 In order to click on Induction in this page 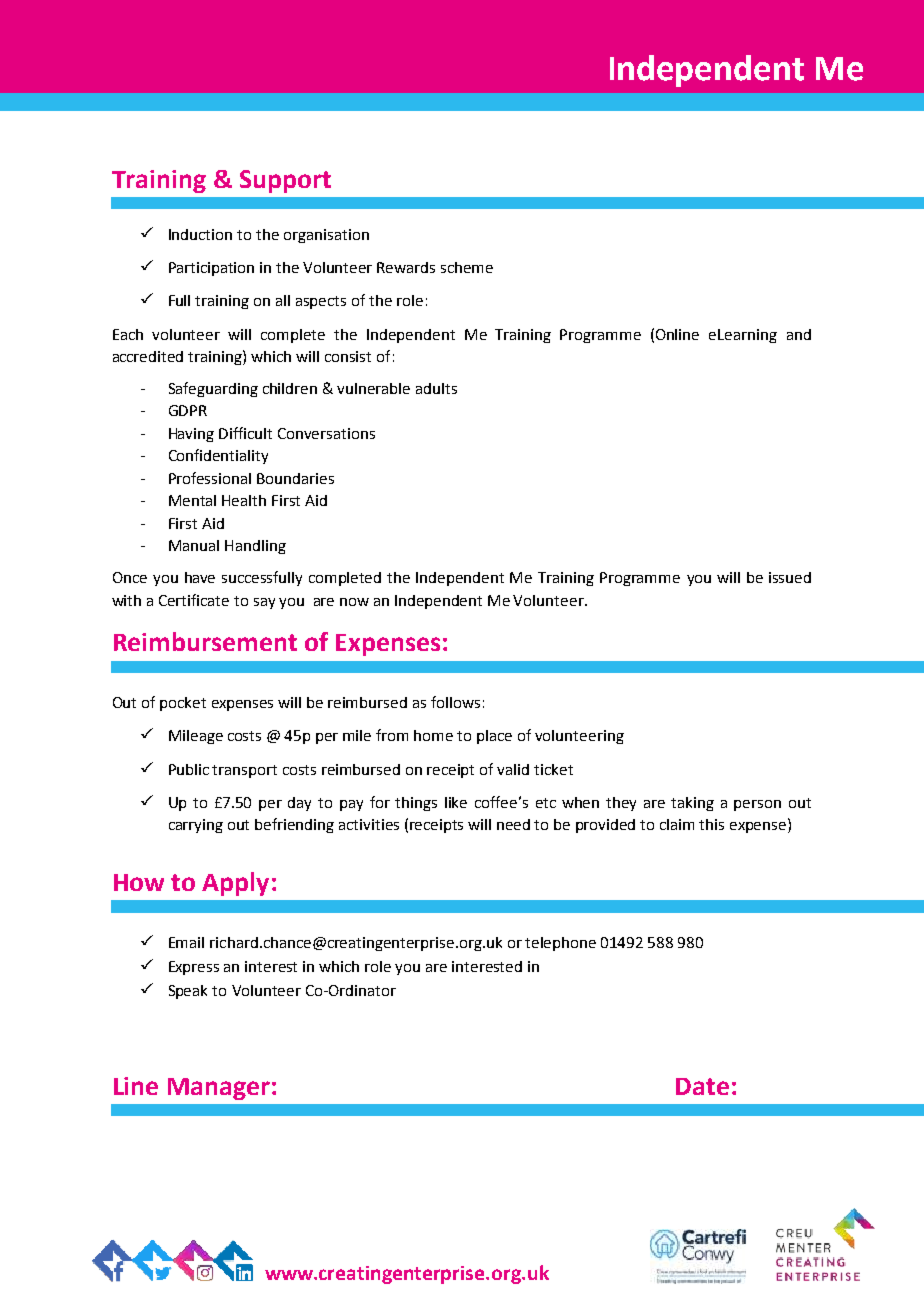, I will do `click(200, 234)`.
